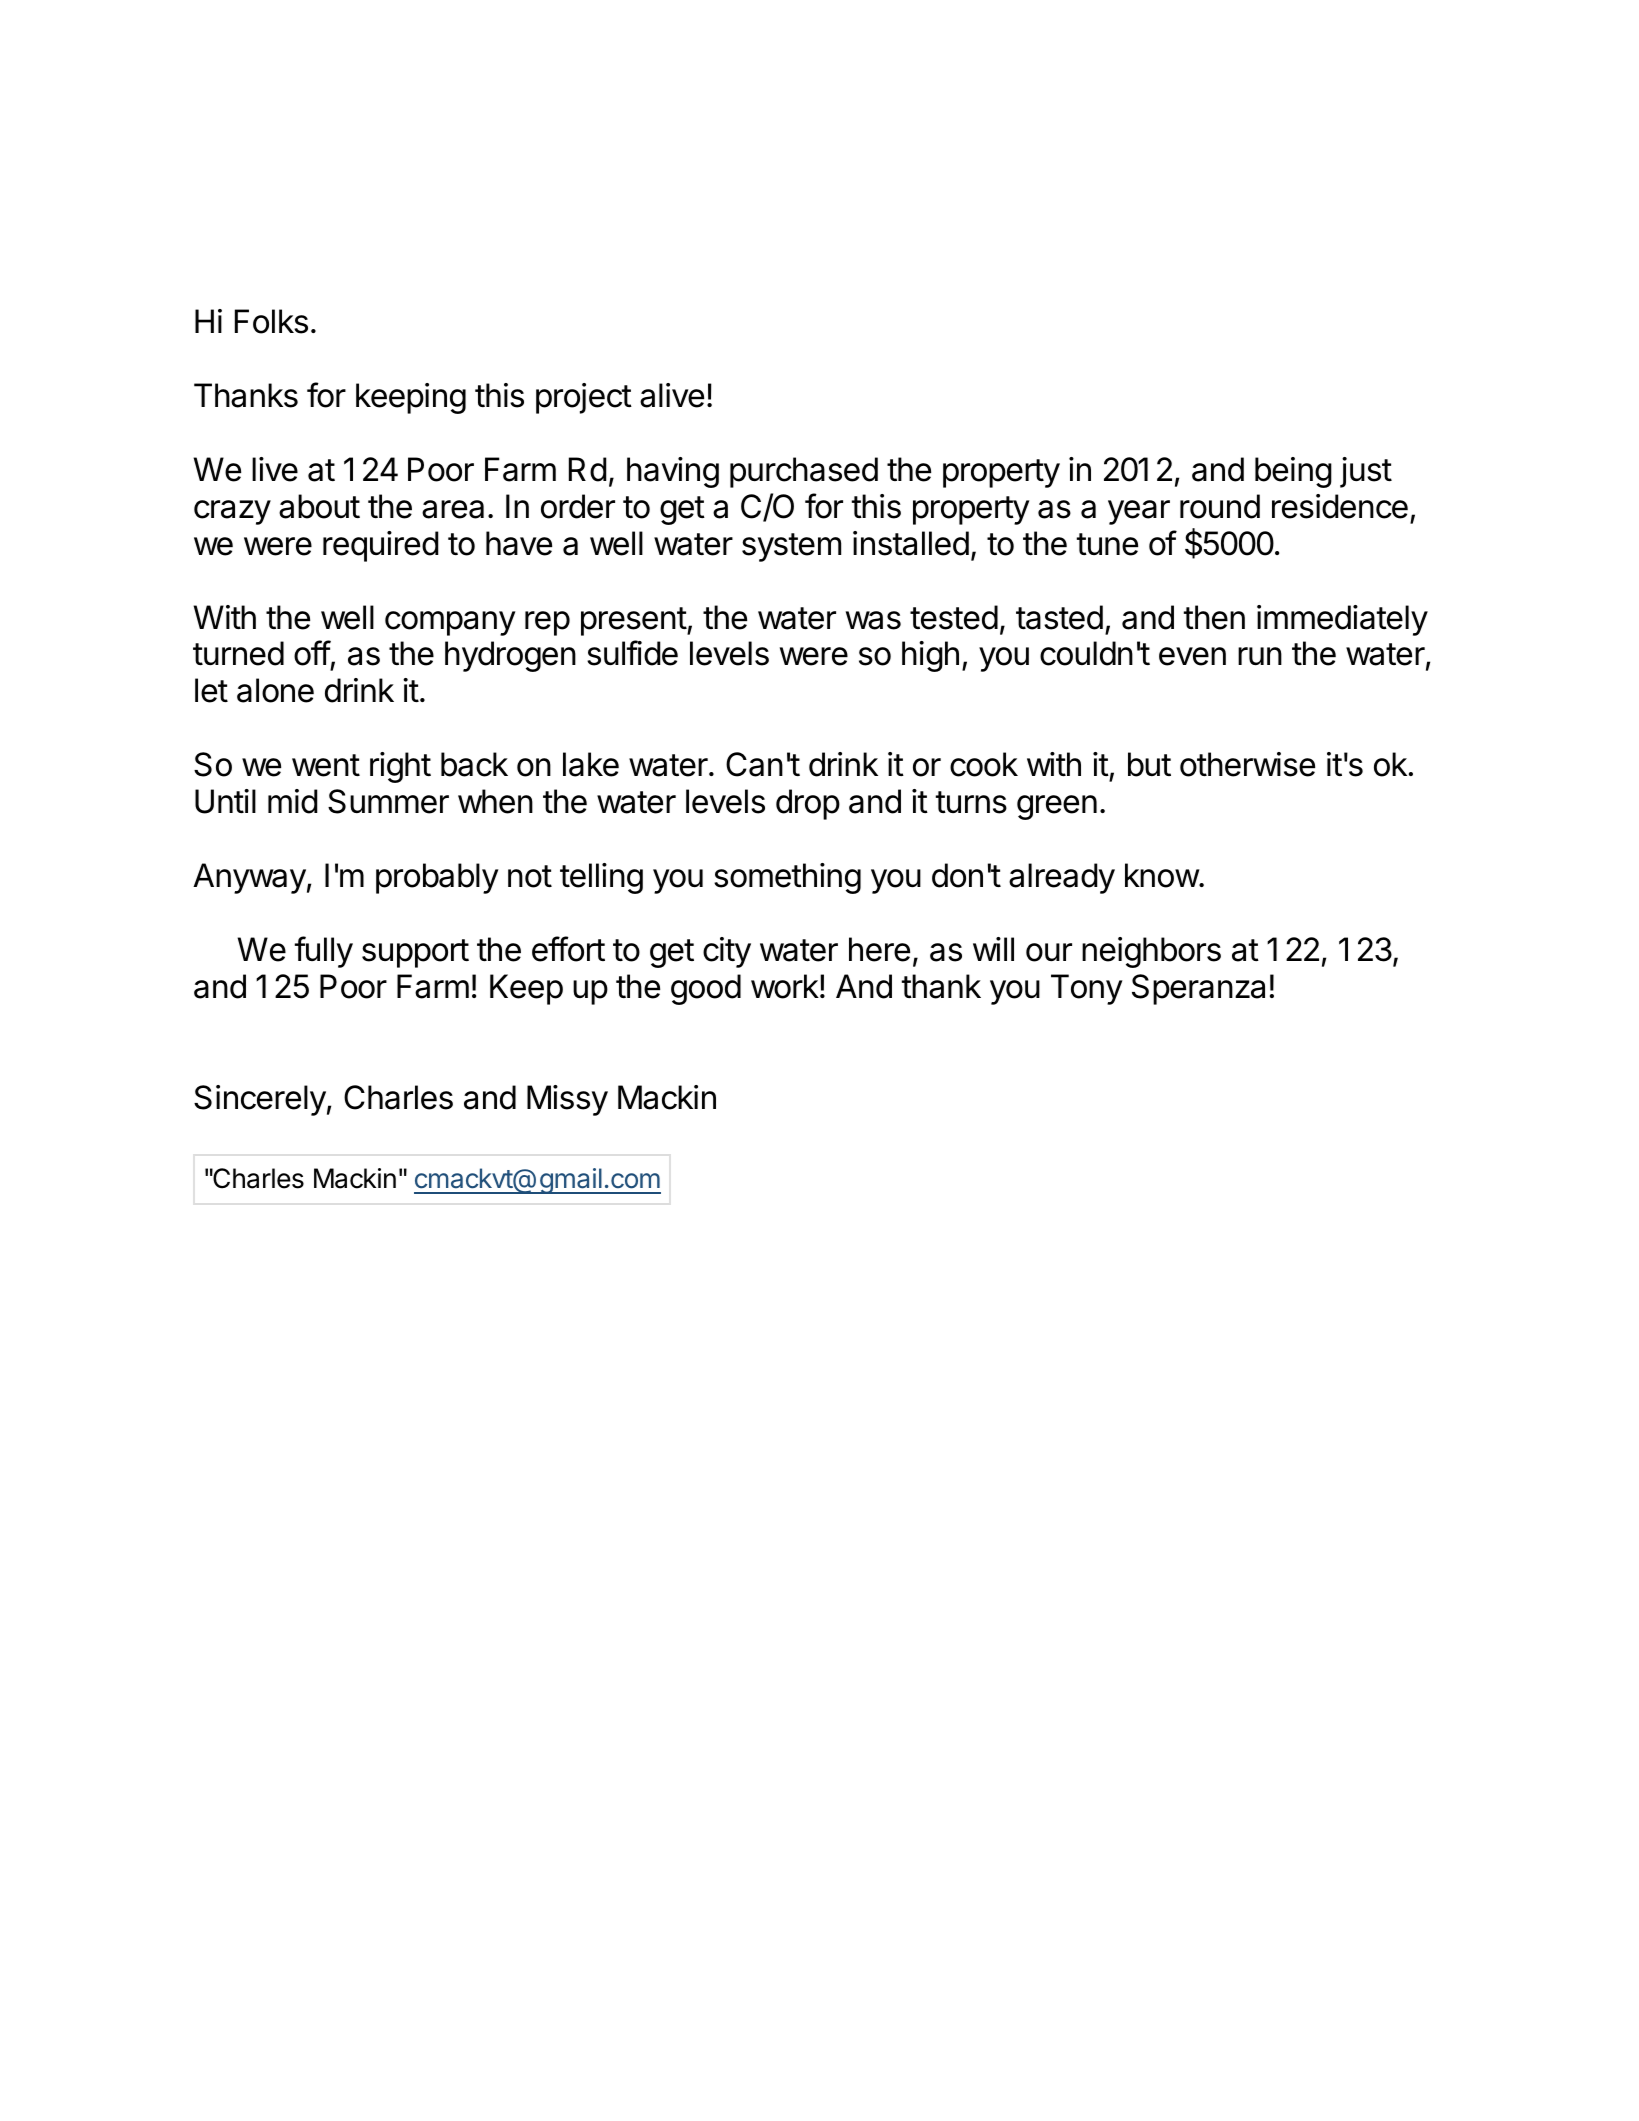 The height and width of the screenshot is (2121, 1639). I want to click on Folks, so click(271, 321).
